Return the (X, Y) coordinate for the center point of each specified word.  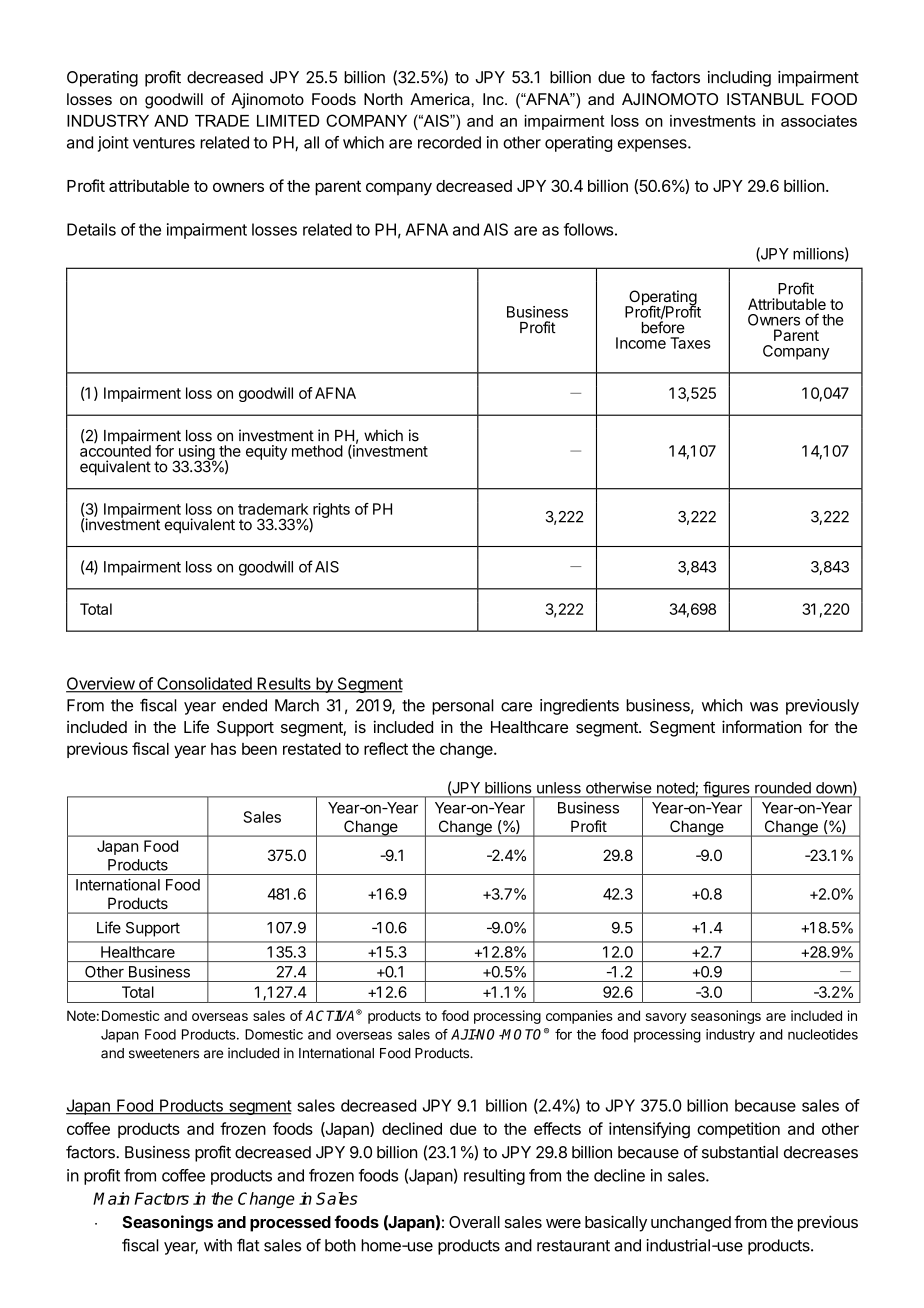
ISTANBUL (765, 99)
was (764, 707)
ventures (164, 143)
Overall (474, 1222)
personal (463, 707)
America (440, 99)
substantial (740, 1152)
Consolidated (204, 684)
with (218, 1245)
